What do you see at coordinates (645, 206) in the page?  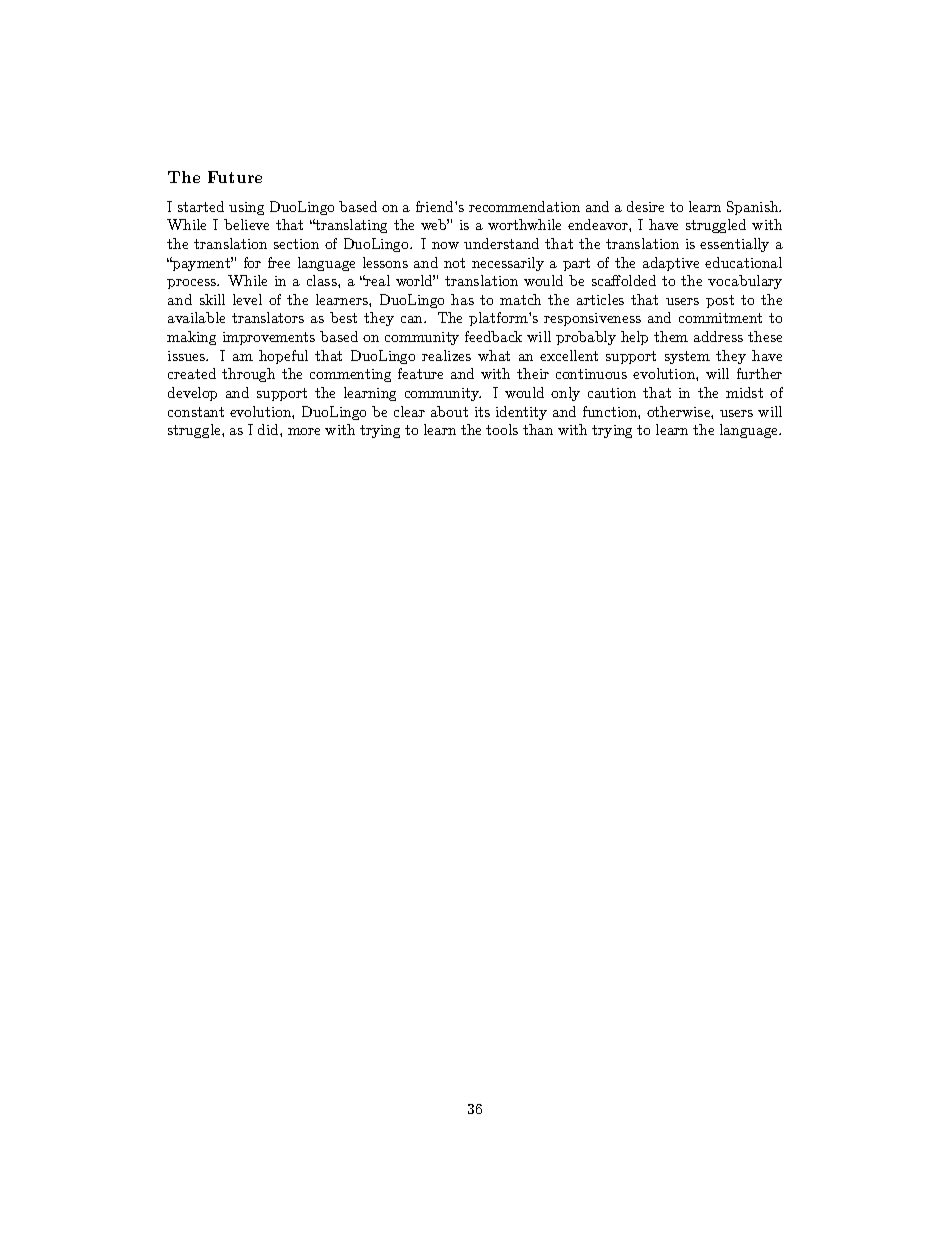 I see `desire` at bounding box center [645, 206].
